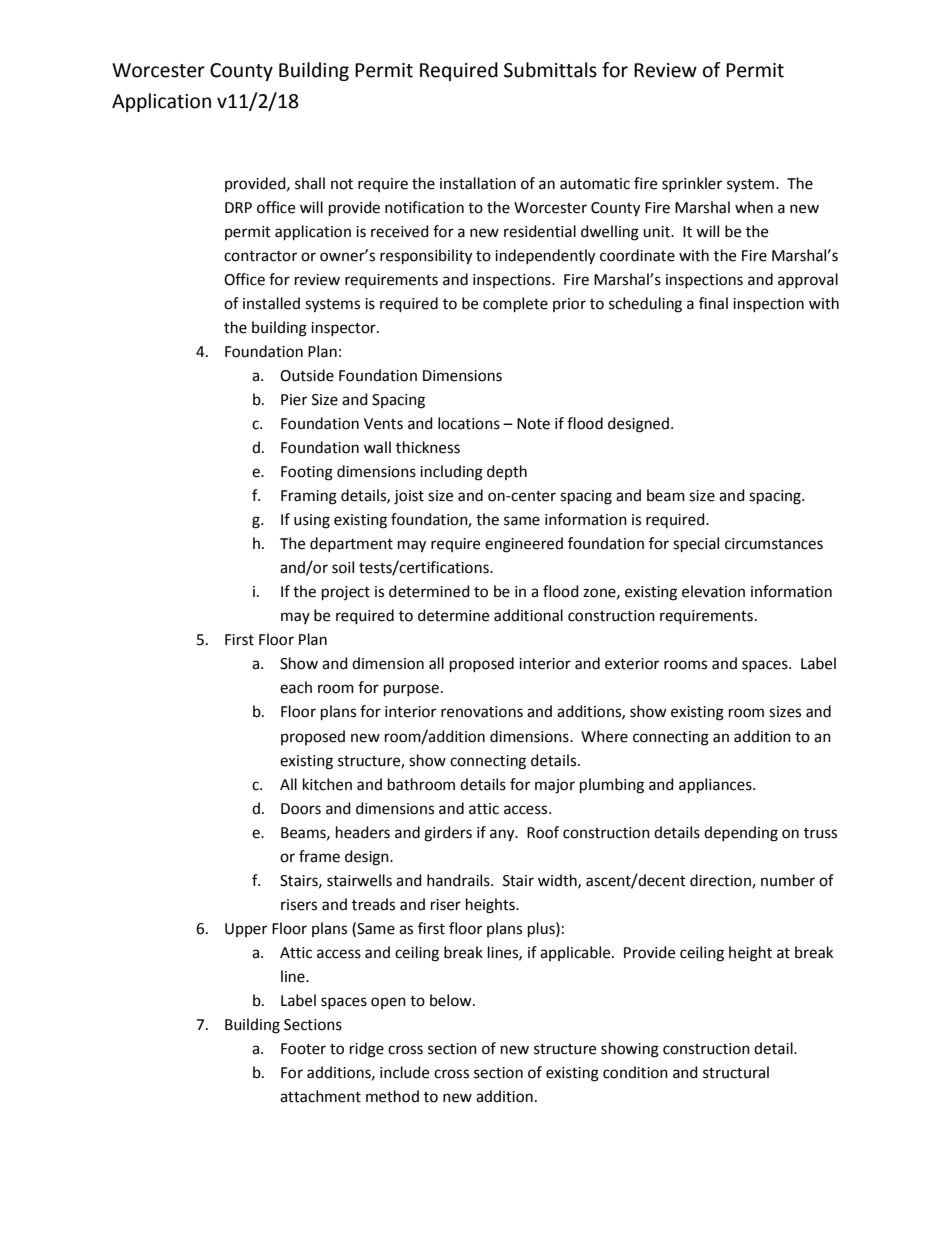 This screenshot has width=952, height=1233. What do you see at coordinates (310, 183) in the screenshot?
I see `shall` at bounding box center [310, 183].
